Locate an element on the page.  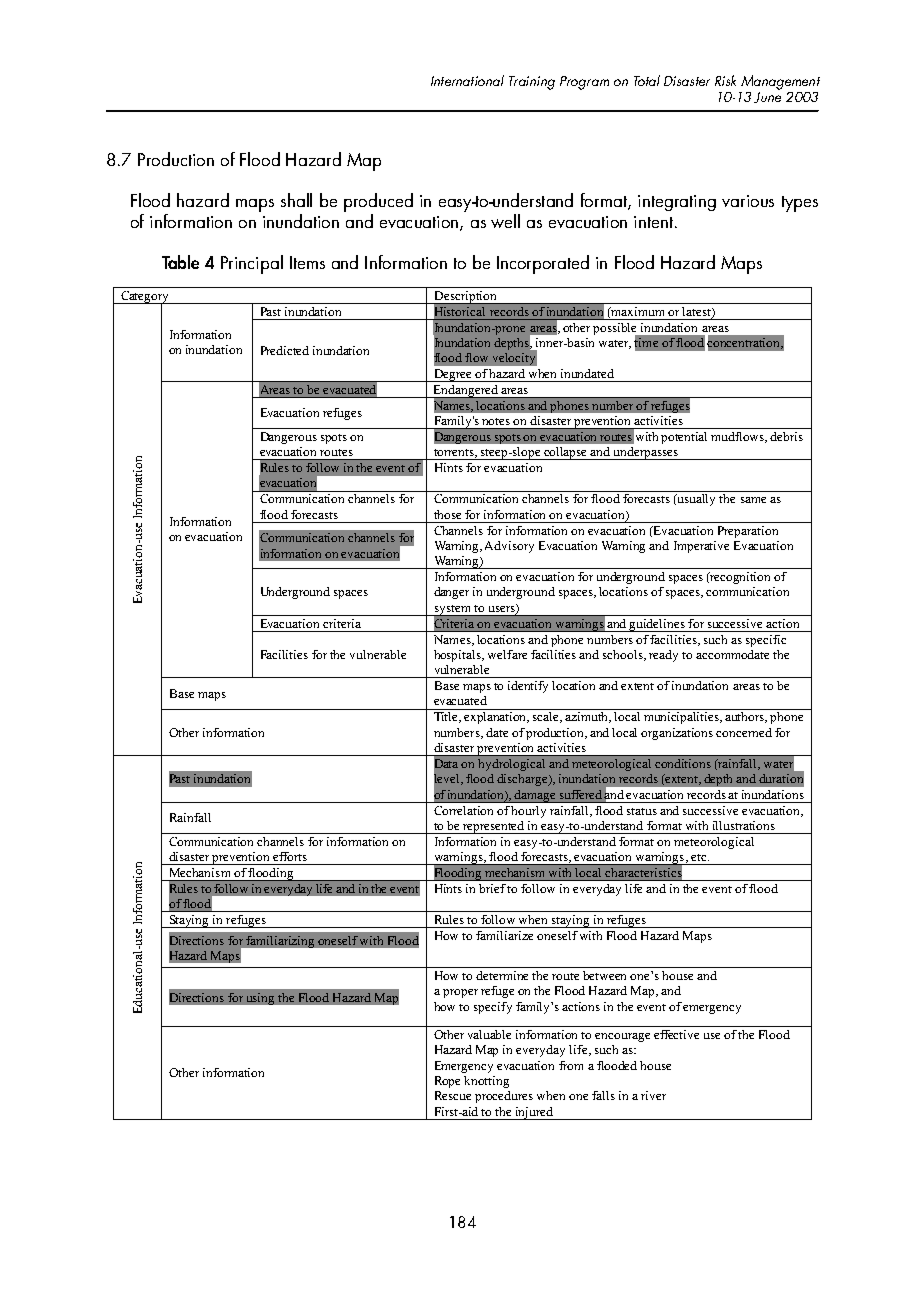
efforts is located at coordinates (290, 856).
